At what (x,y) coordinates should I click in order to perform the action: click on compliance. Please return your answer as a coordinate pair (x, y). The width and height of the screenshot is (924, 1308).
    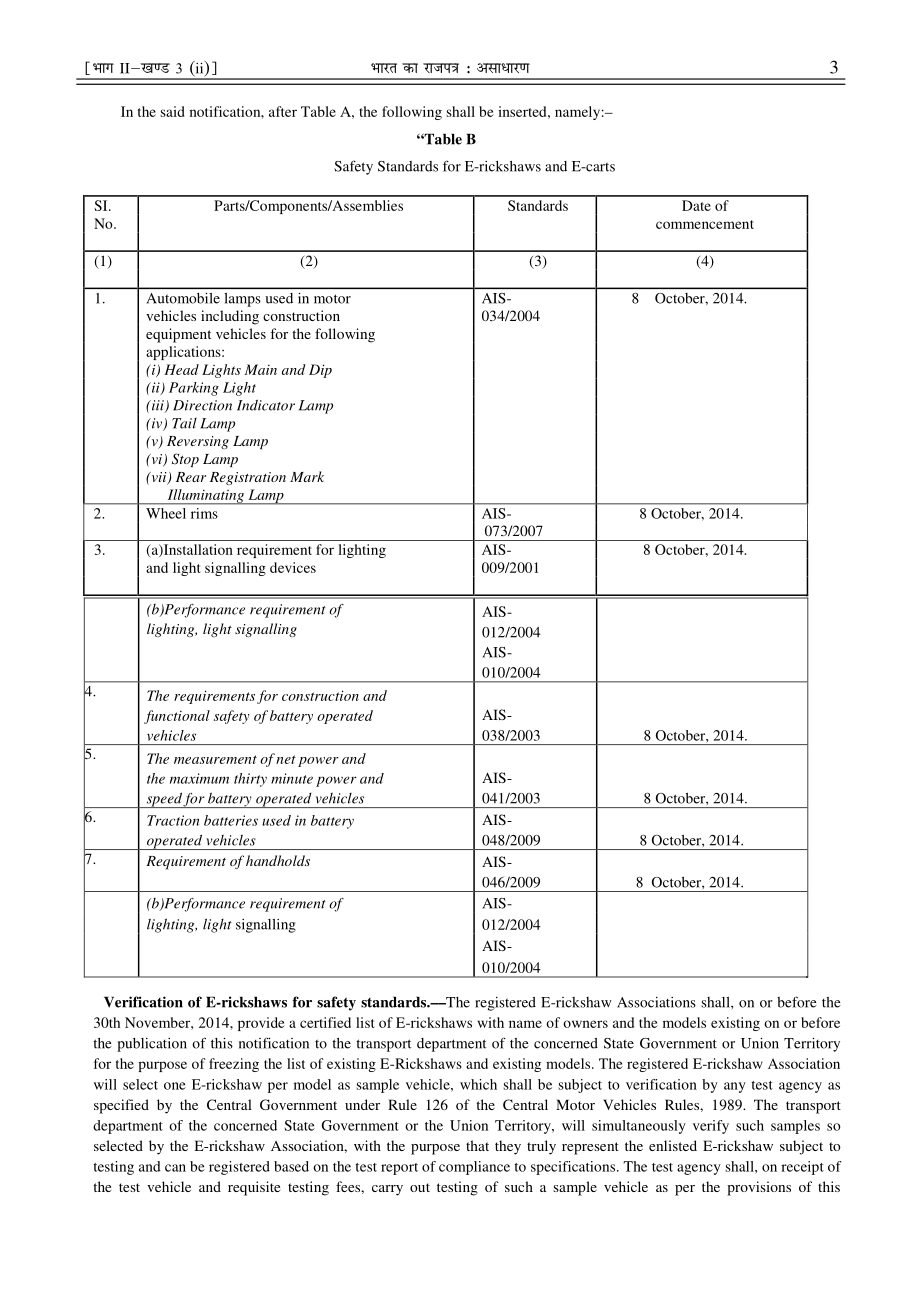
    Looking at the image, I should click on (474, 1168).
